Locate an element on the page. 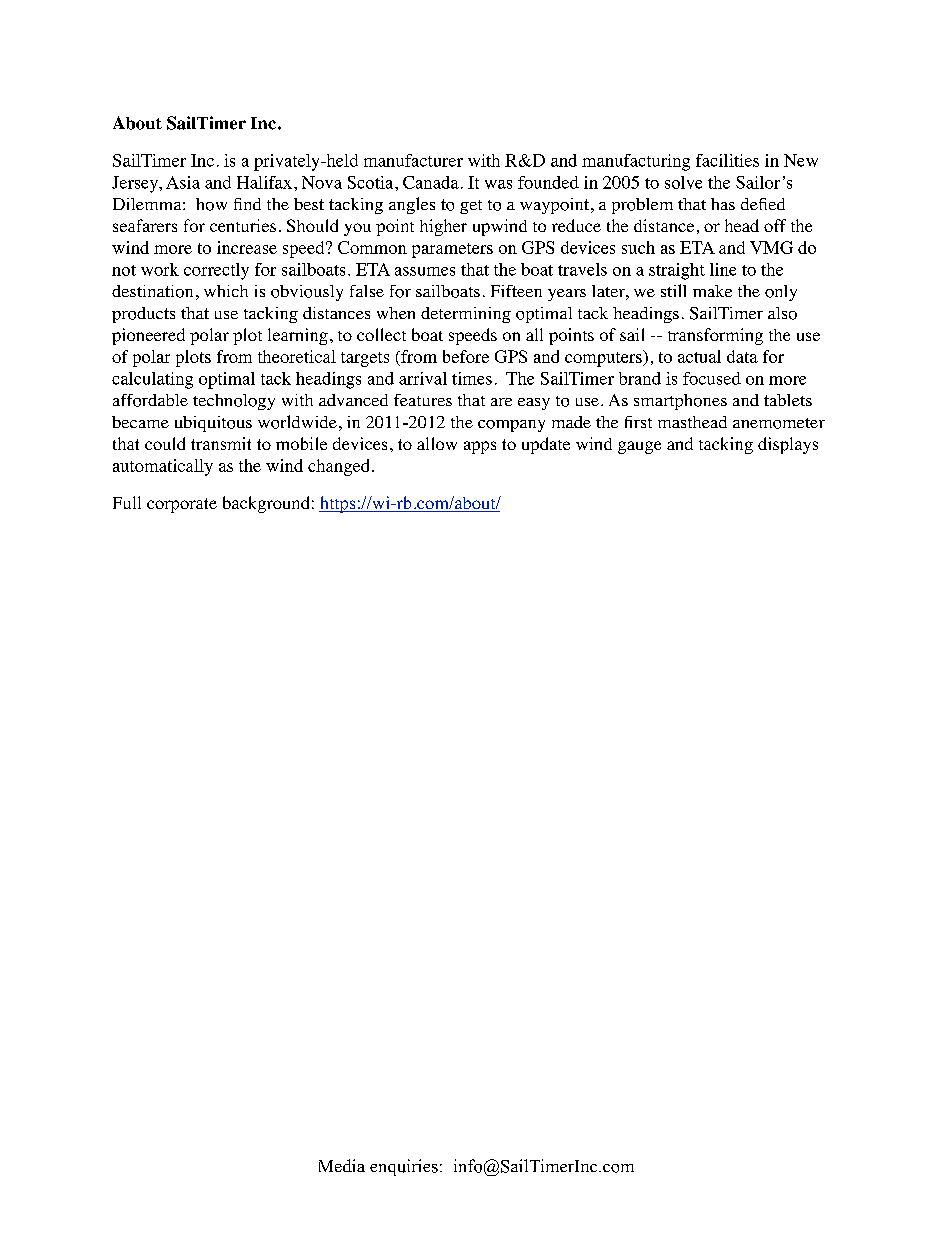  how is located at coordinates (211, 204).
